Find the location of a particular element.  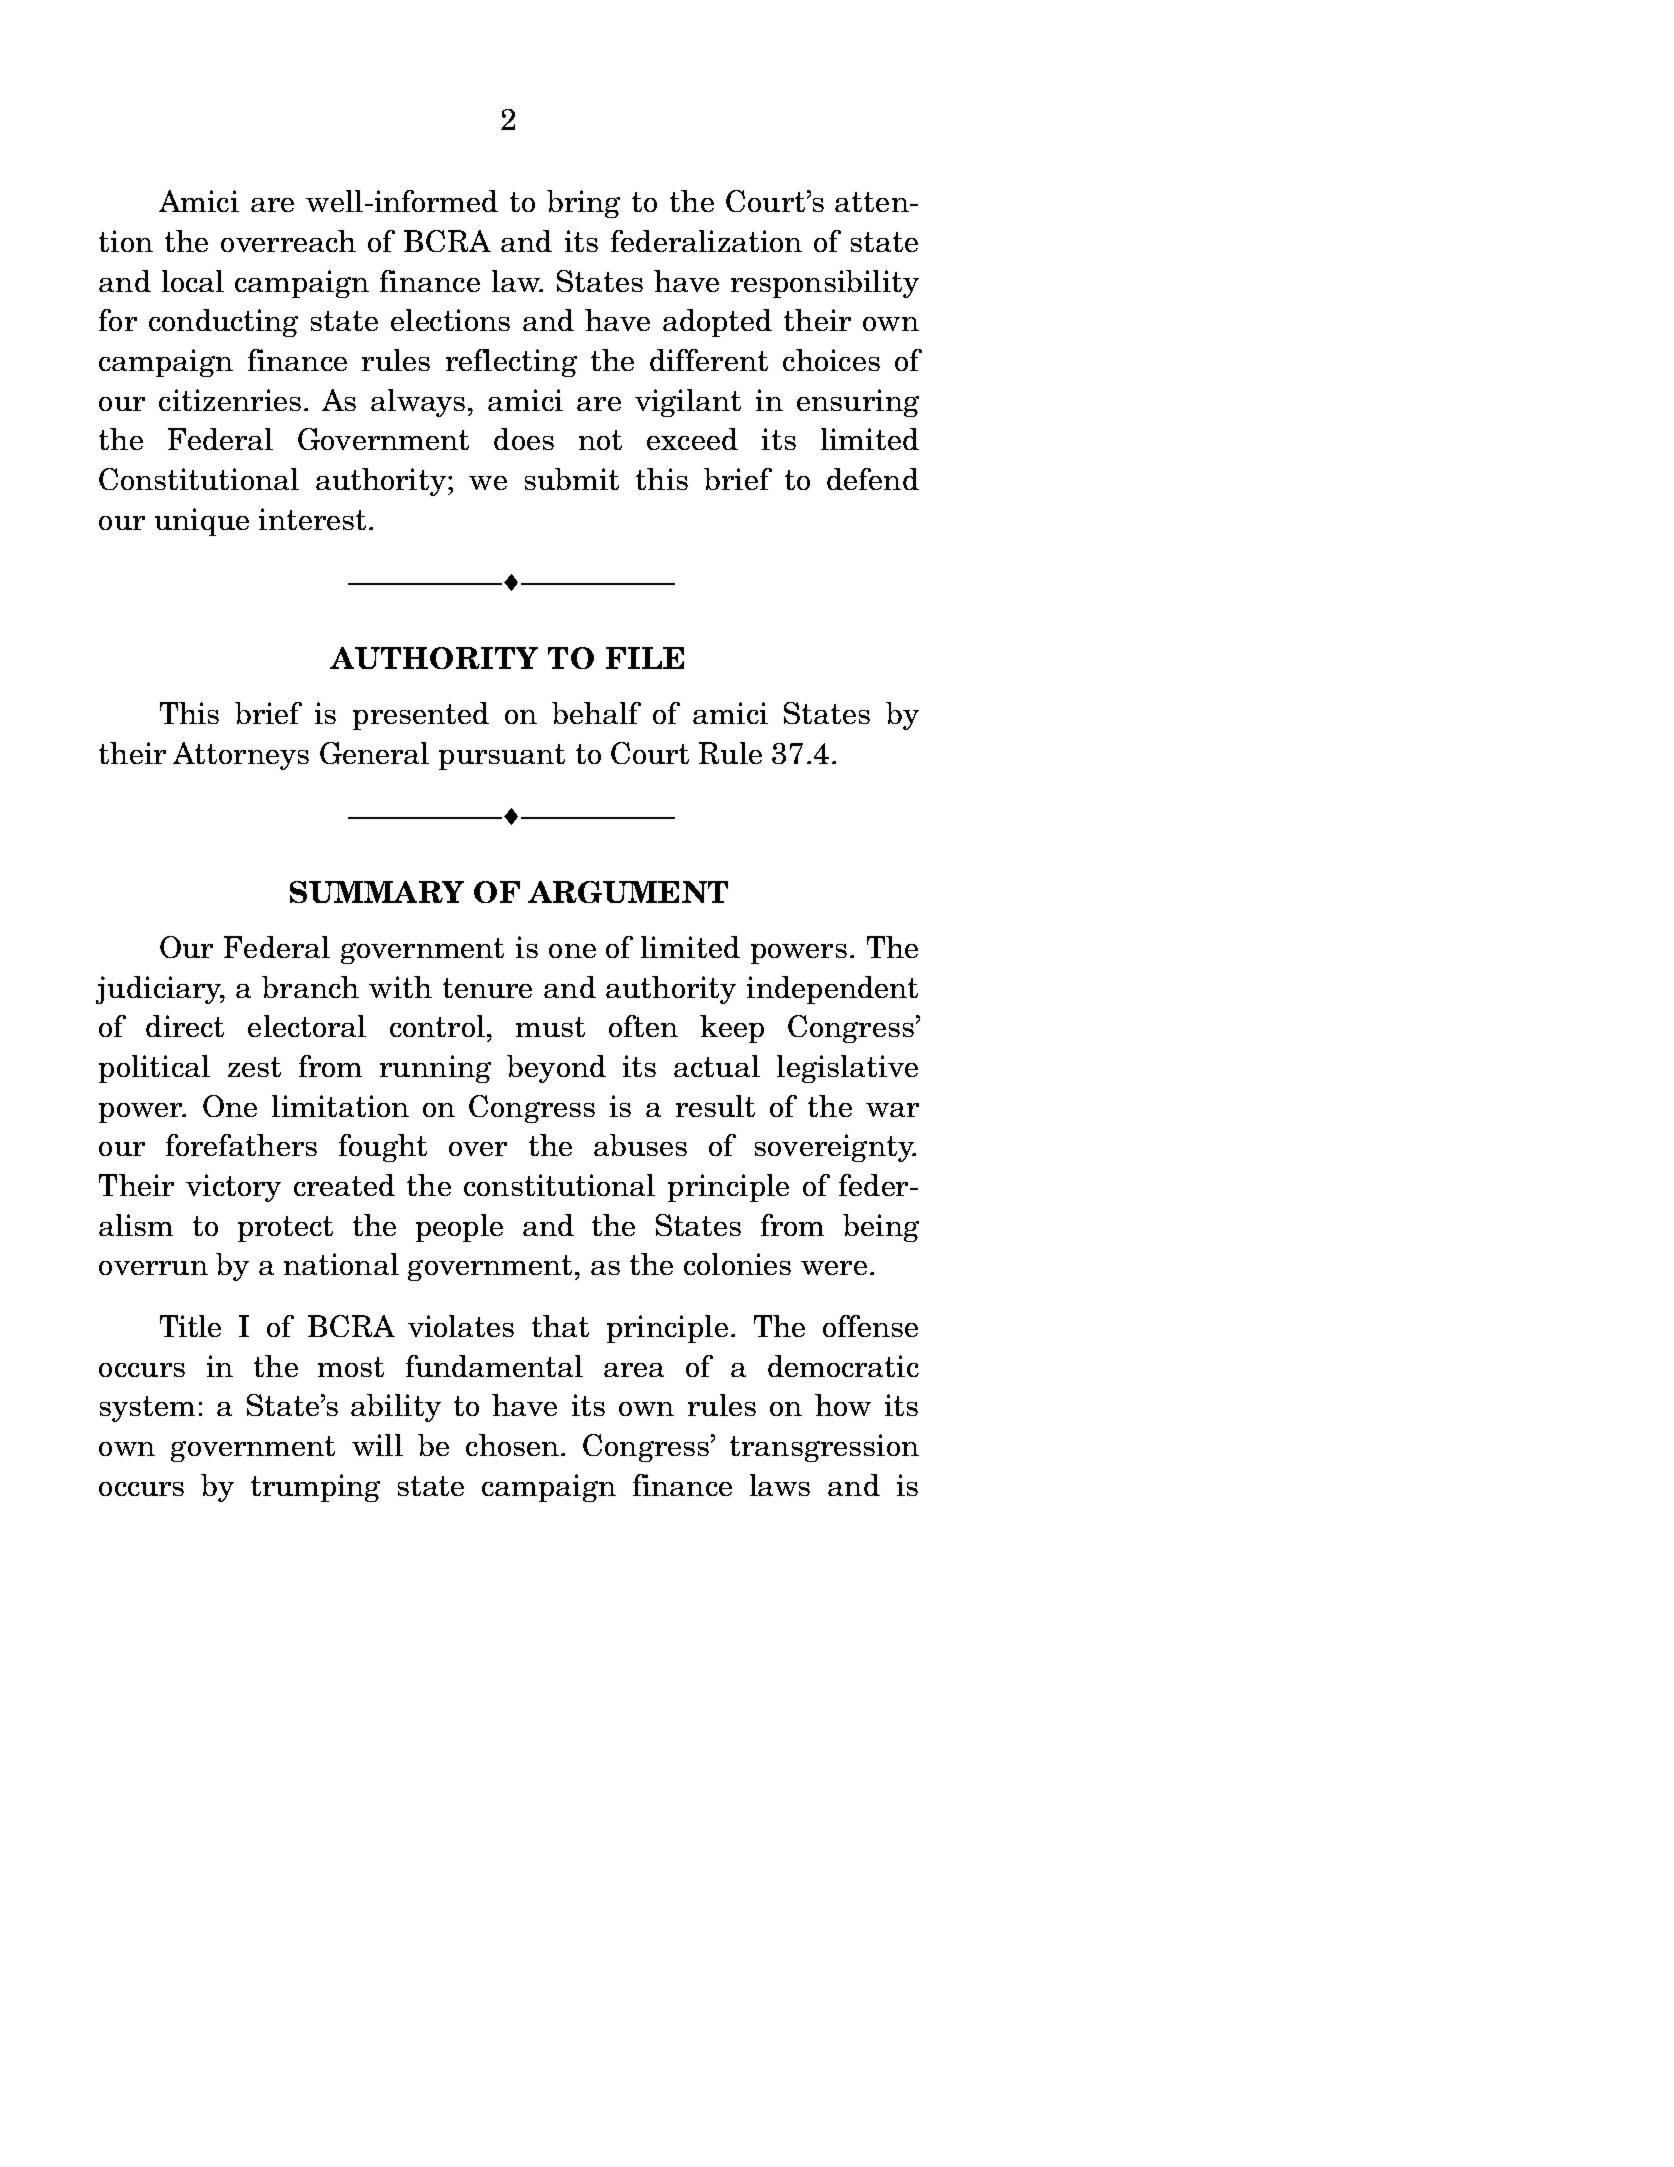

responsibility is located at coordinates (825, 284).
